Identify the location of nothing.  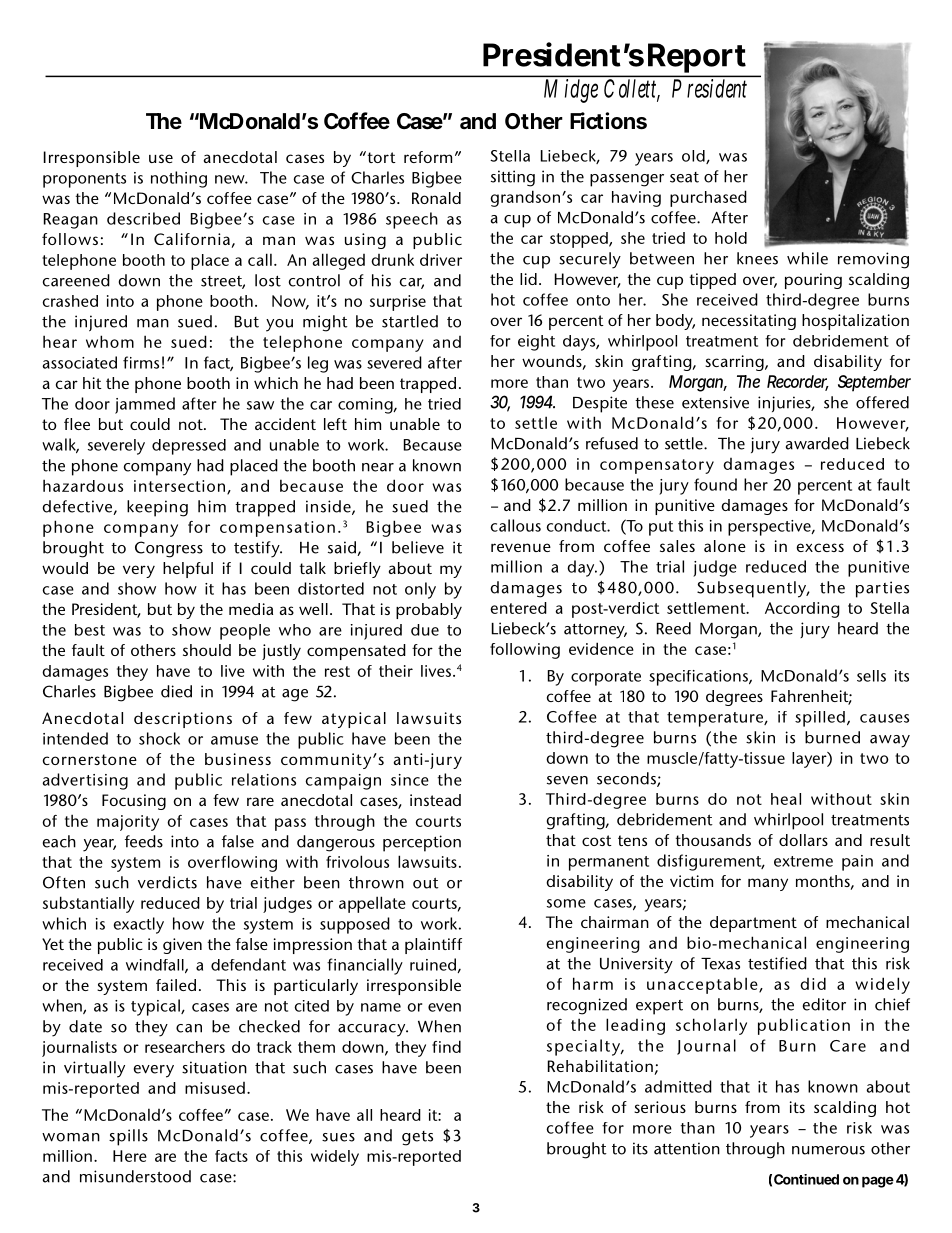
(179, 179).
